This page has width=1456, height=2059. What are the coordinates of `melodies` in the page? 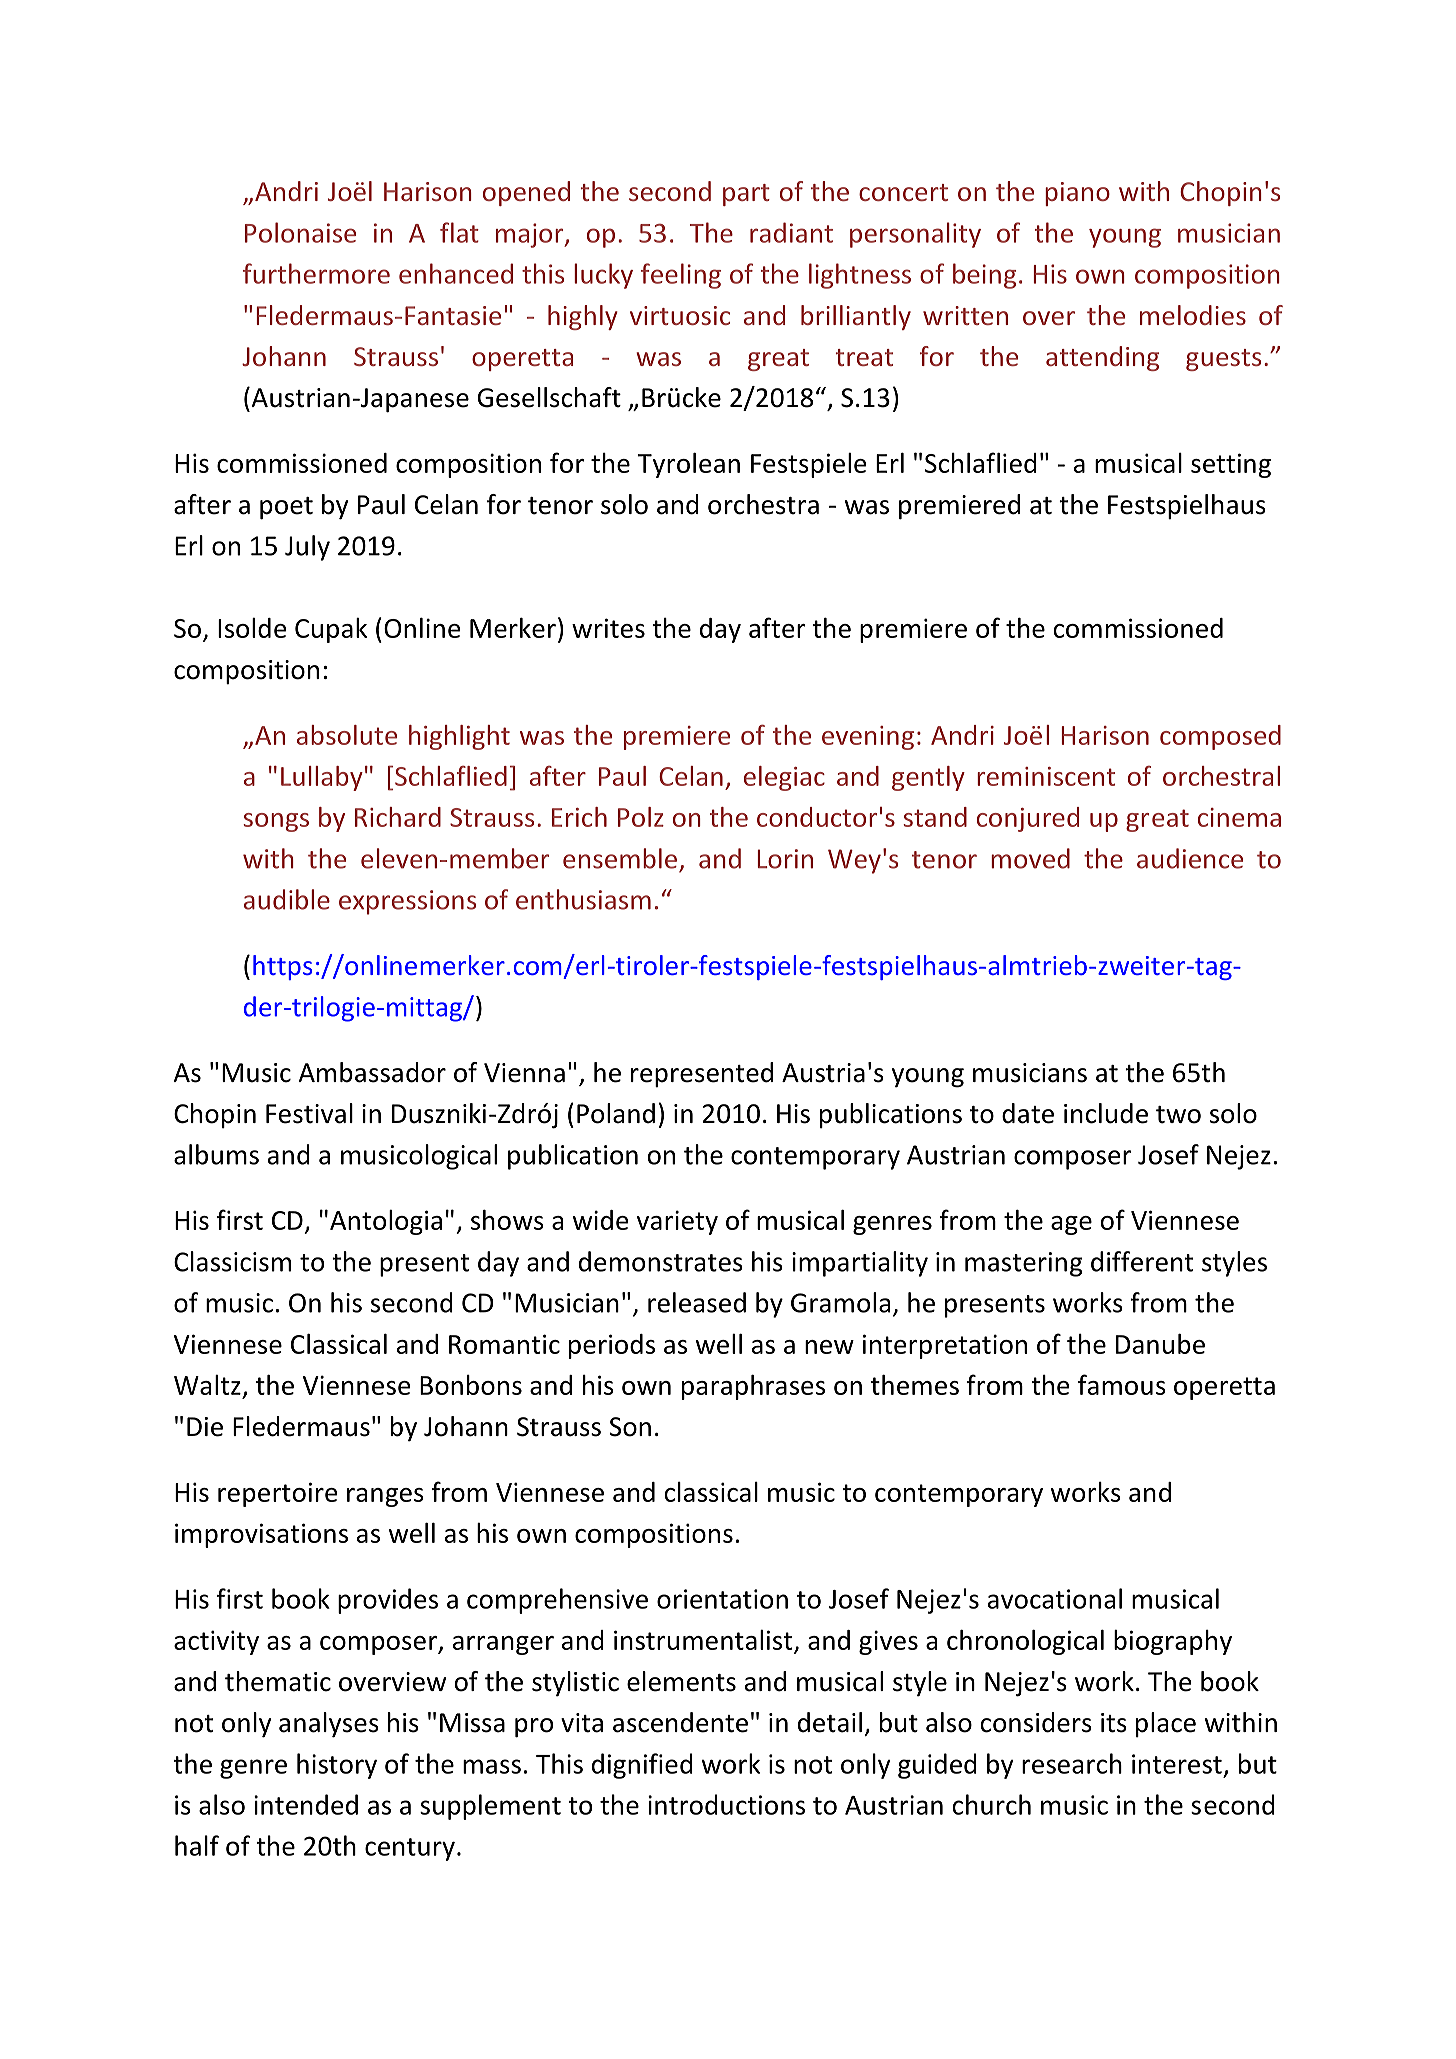 It's located at (1193, 315).
